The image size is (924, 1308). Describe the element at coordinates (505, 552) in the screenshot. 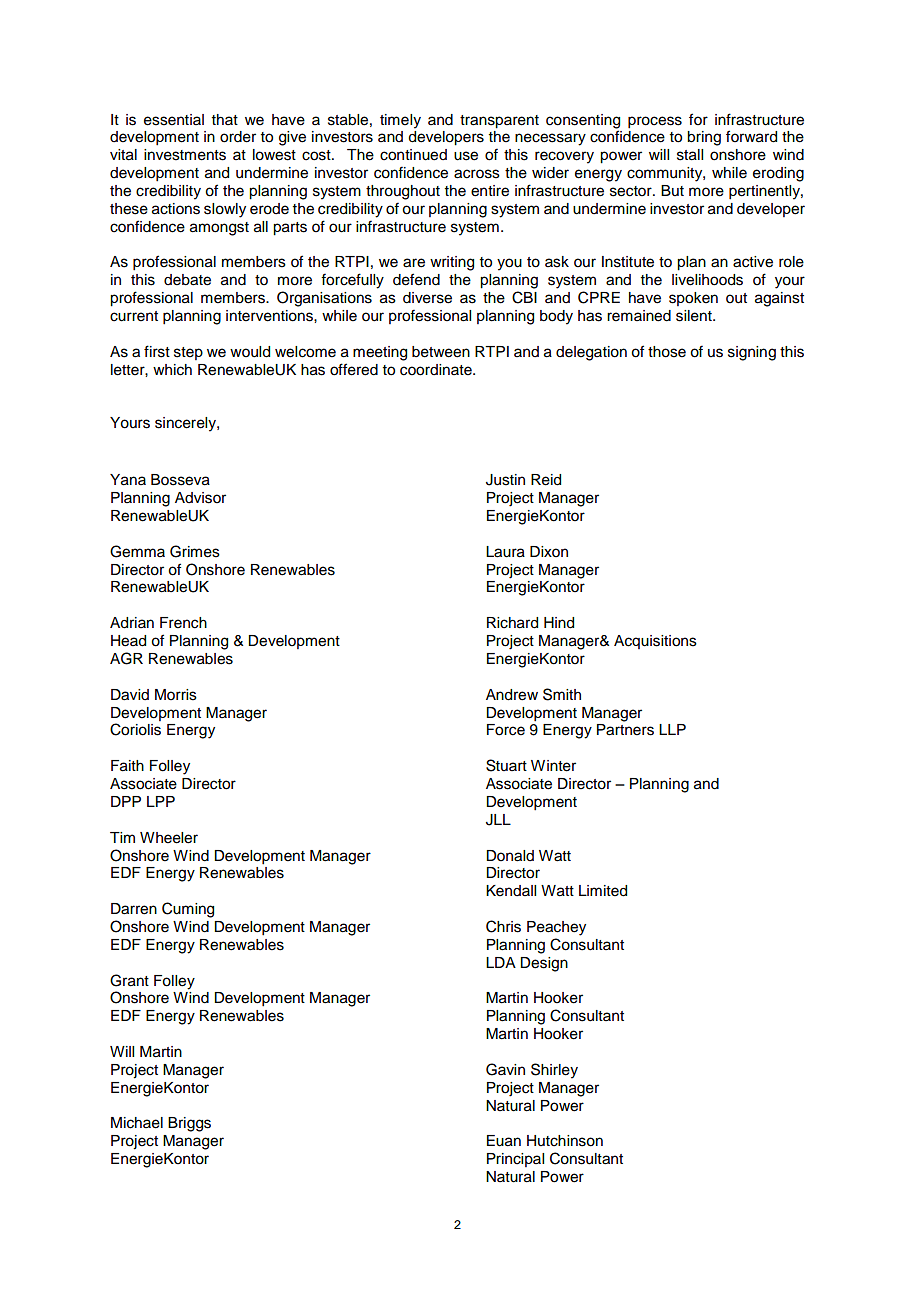

I see `Laura` at that location.
